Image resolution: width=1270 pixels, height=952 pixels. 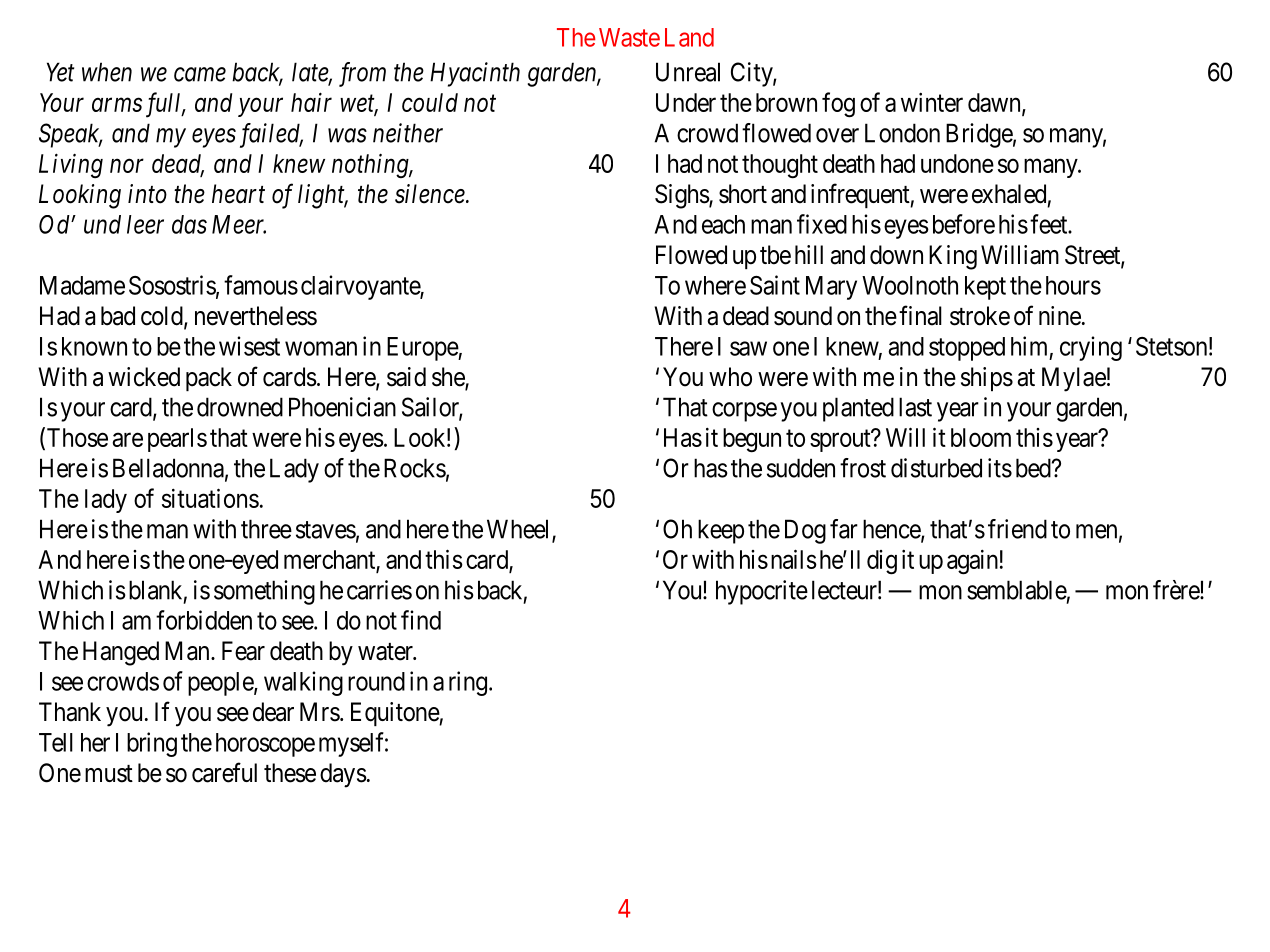 I want to click on last, so click(x=915, y=407).
